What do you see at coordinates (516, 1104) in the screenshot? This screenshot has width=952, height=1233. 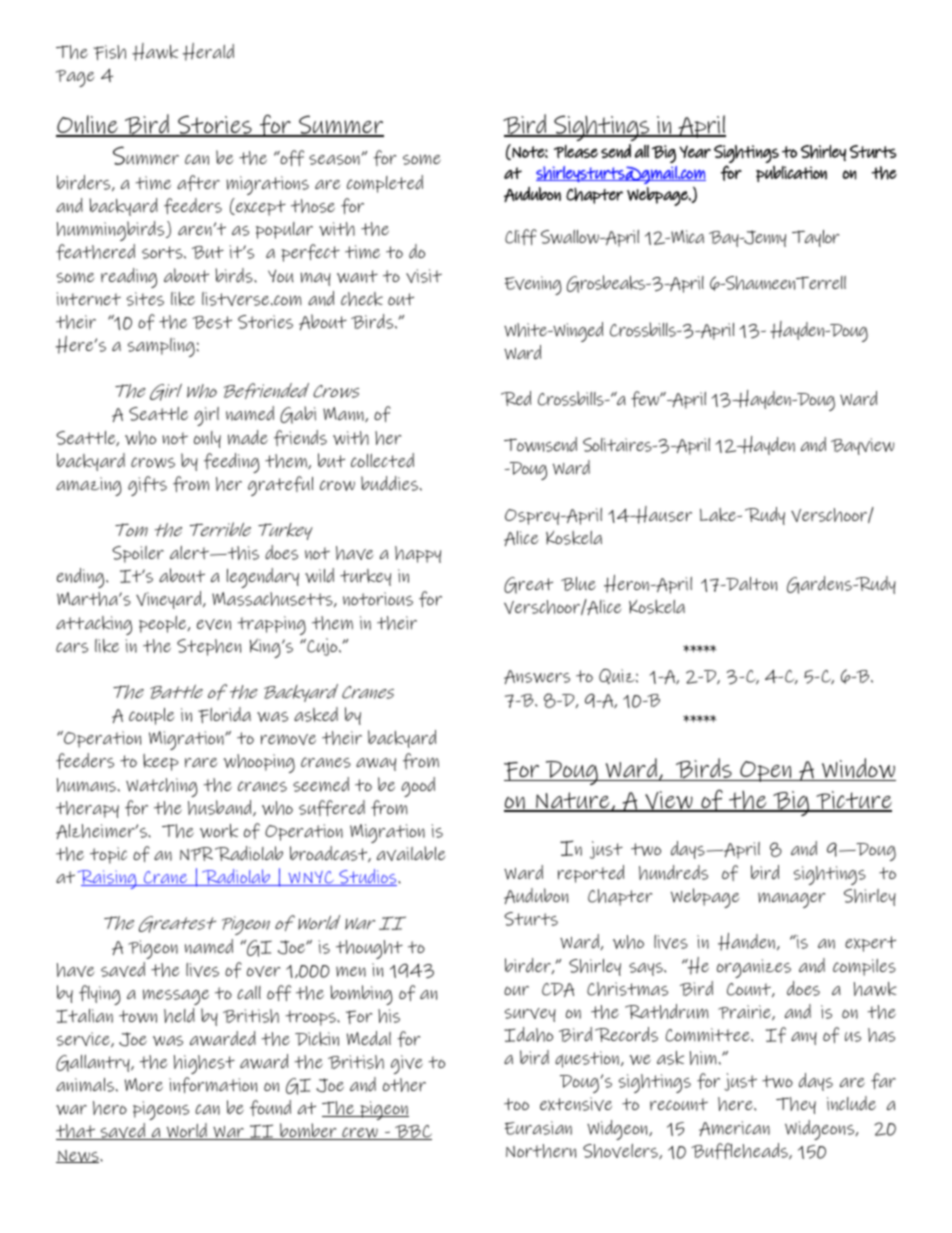 I see `too` at bounding box center [516, 1104].
